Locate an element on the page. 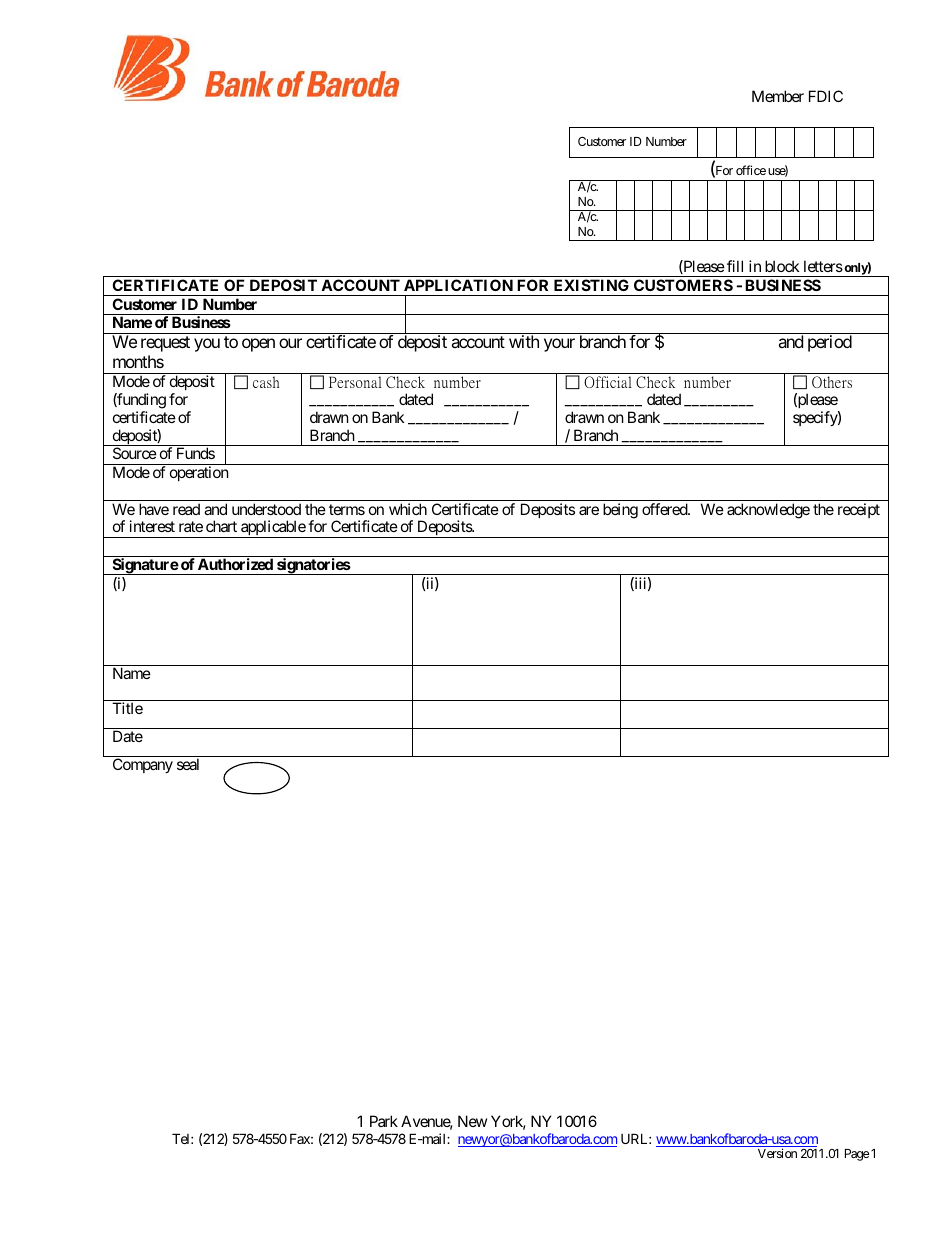 This document has width=952, height=1233. acknowledge is located at coordinates (768, 511).
